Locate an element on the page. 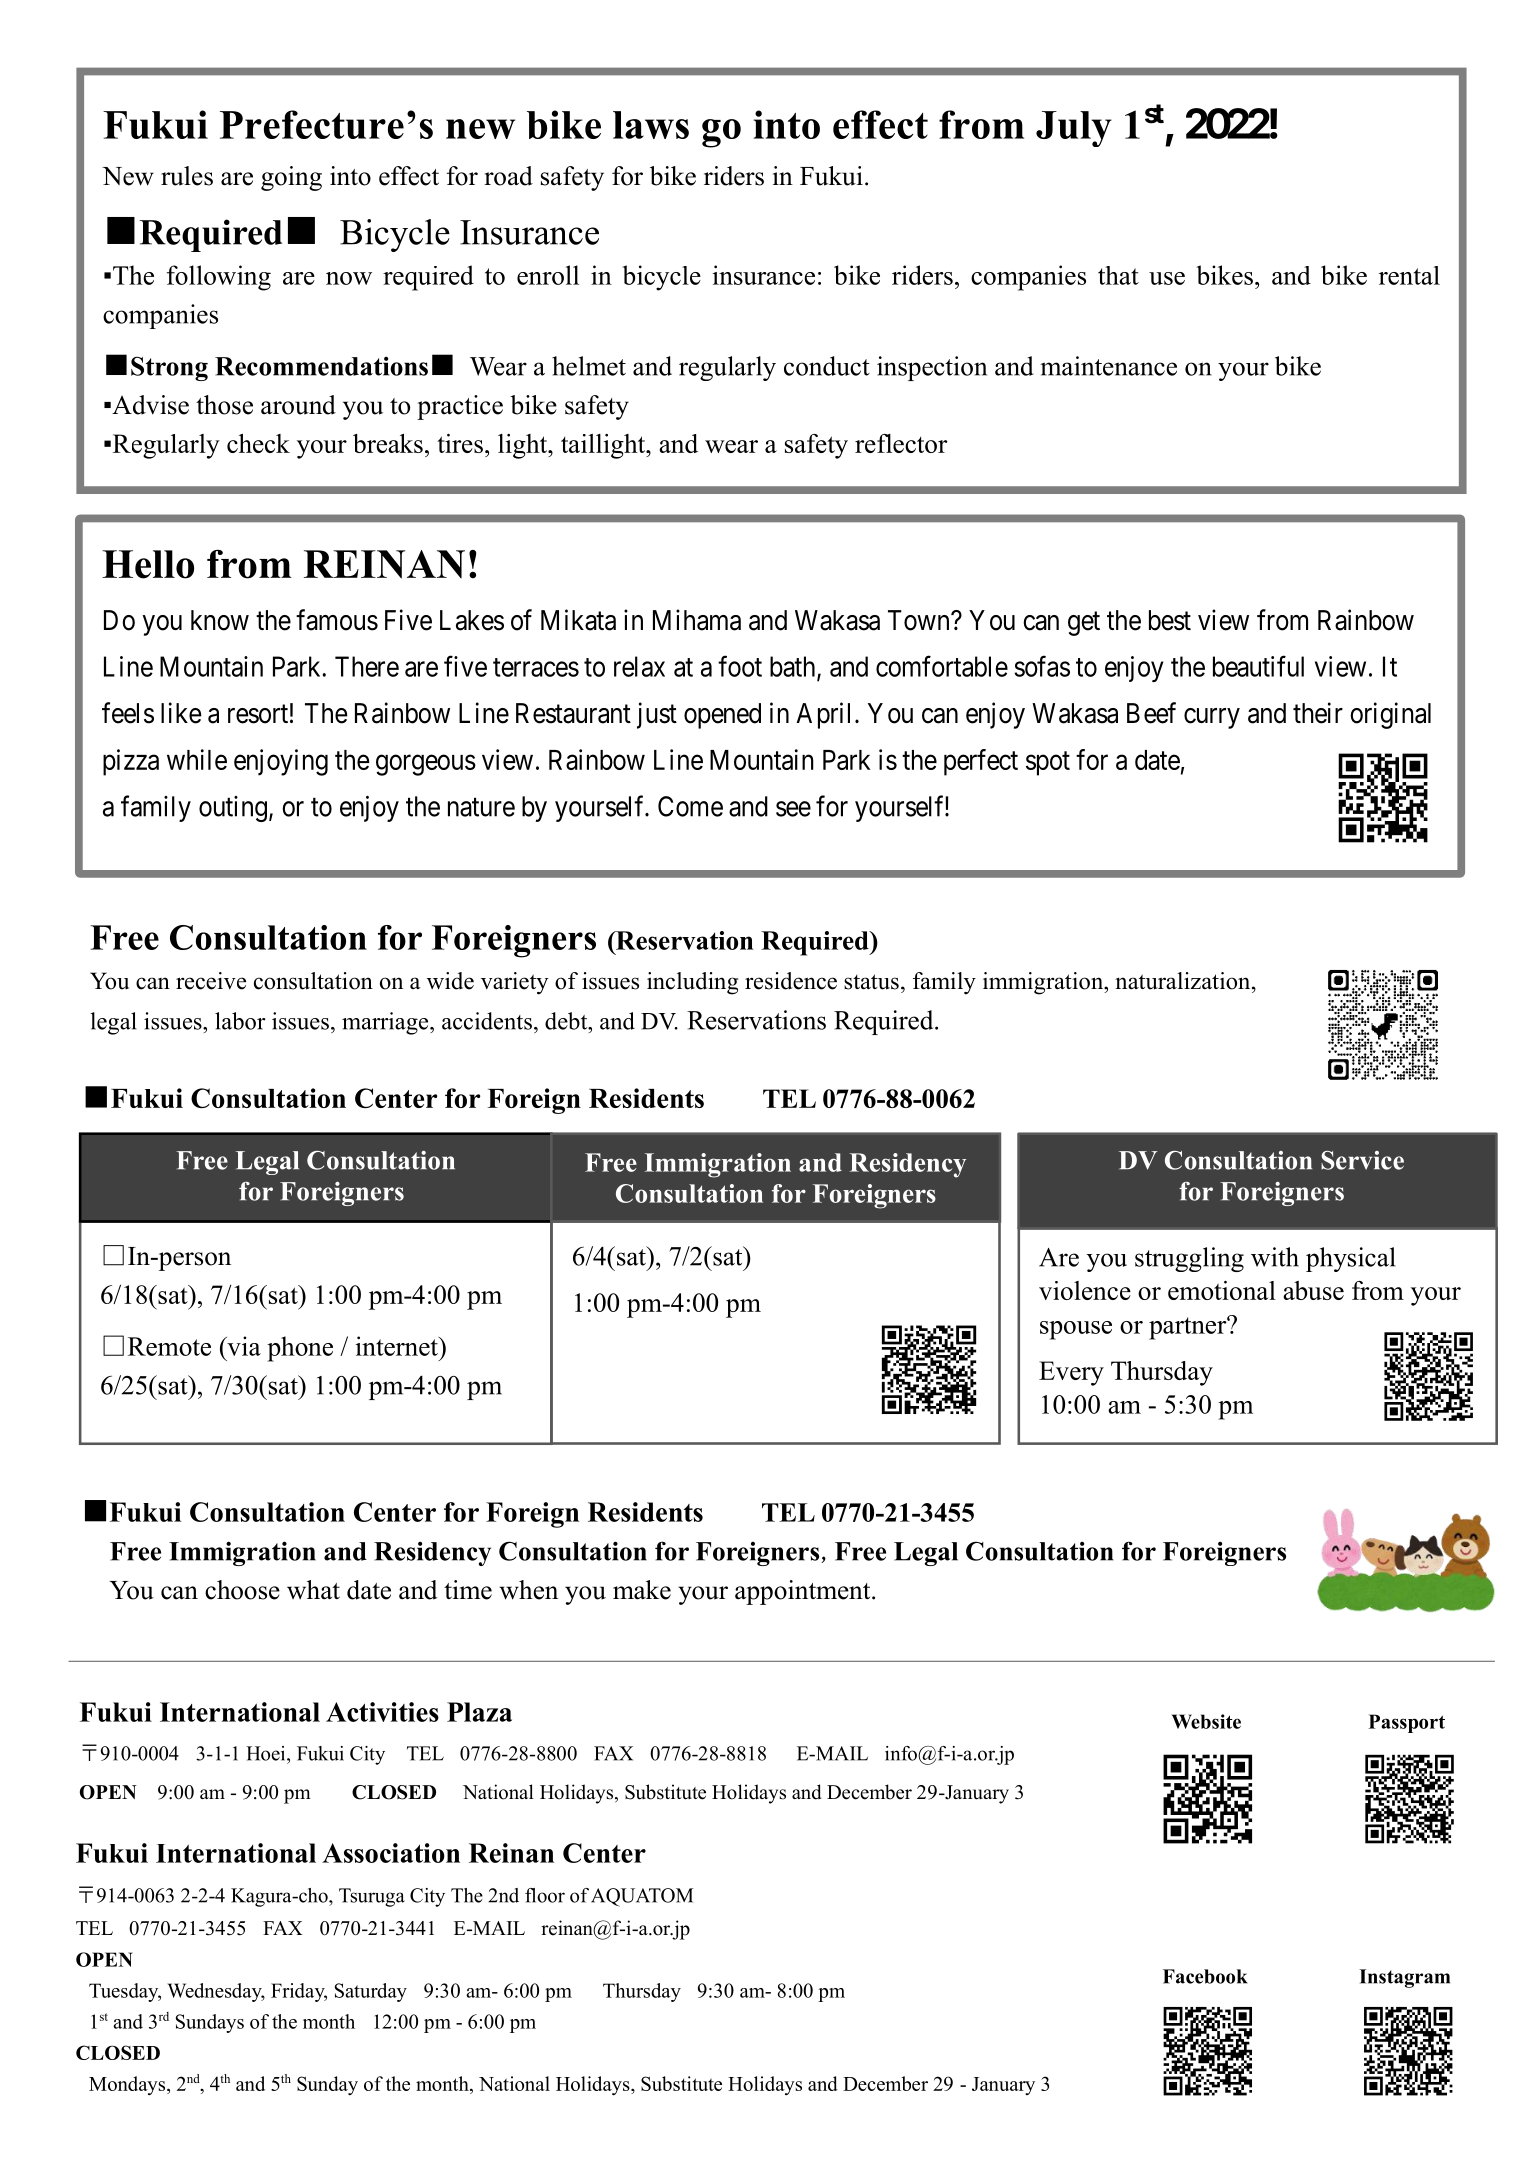 Image resolution: width=1539 pixels, height=2177 pixels. appointment is located at coordinates (804, 1592).
